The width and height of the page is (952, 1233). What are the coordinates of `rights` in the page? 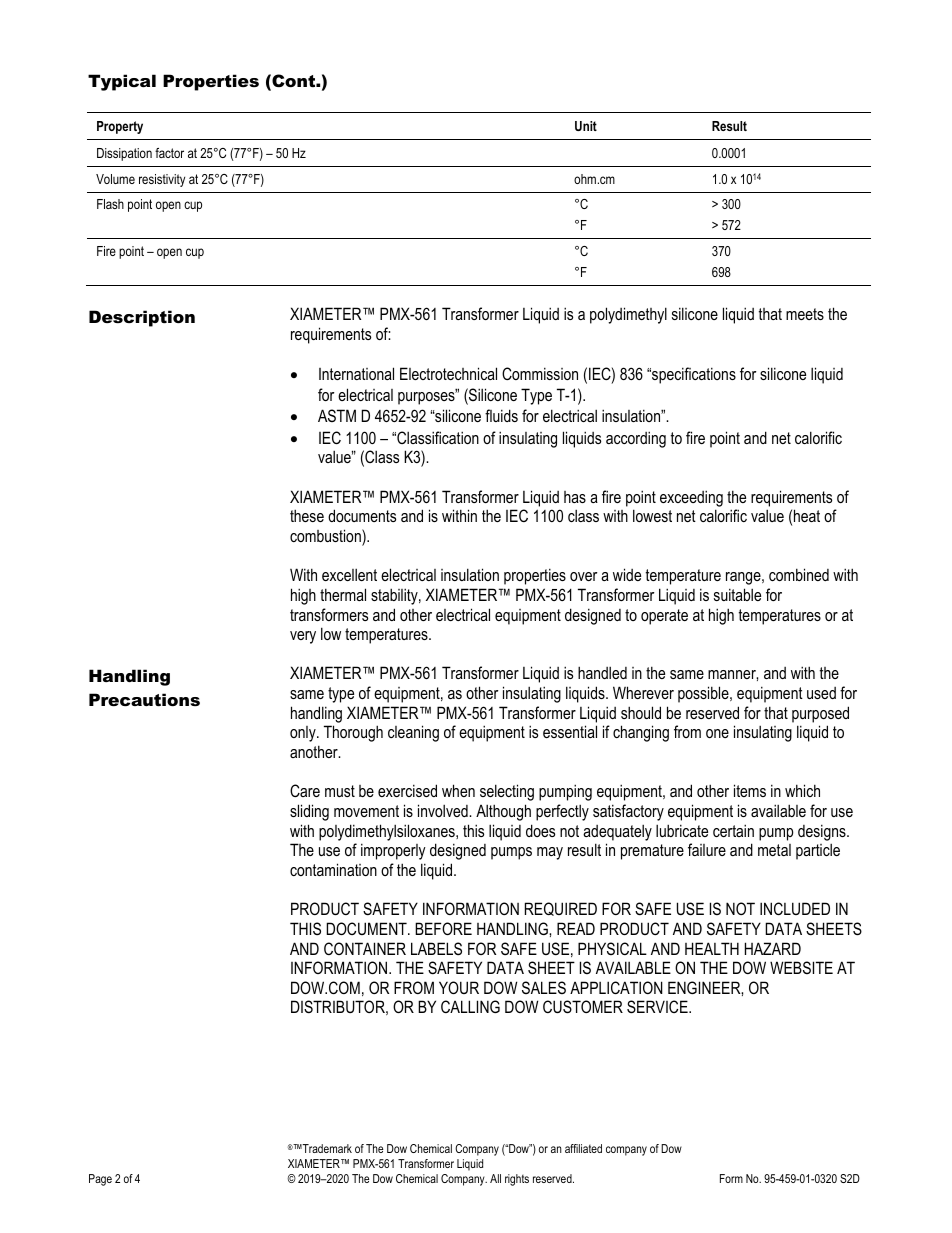 It's located at (517, 1180).
